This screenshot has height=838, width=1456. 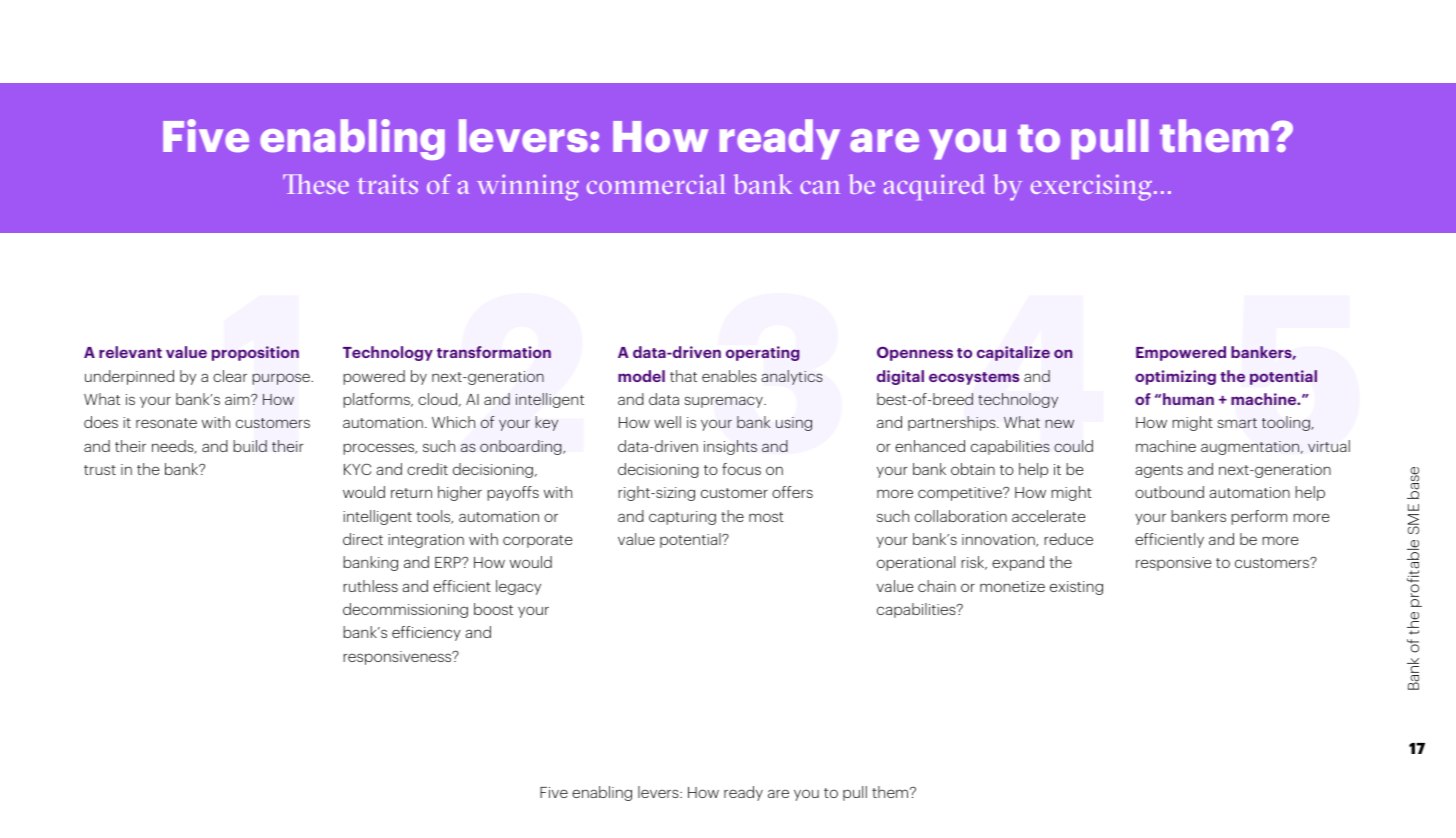 What do you see at coordinates (725, 402) in the screenshot?
I see `supremacy` at bounding box center [725, 402].
